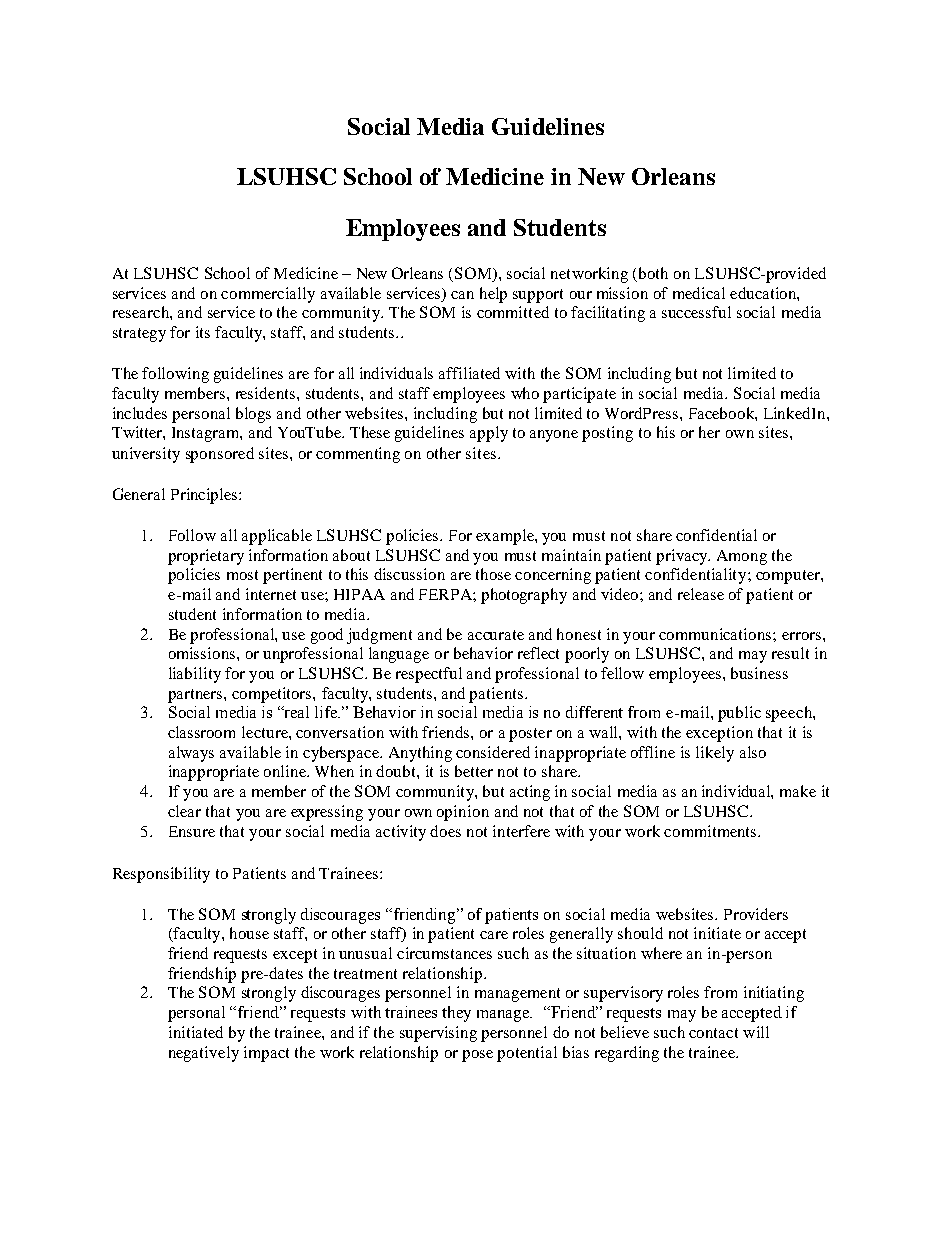 The height and width of the screenshot is (1233, 952). Describe the element at coordinates (759, 673) in the screenshot. I see `business` at that location.
